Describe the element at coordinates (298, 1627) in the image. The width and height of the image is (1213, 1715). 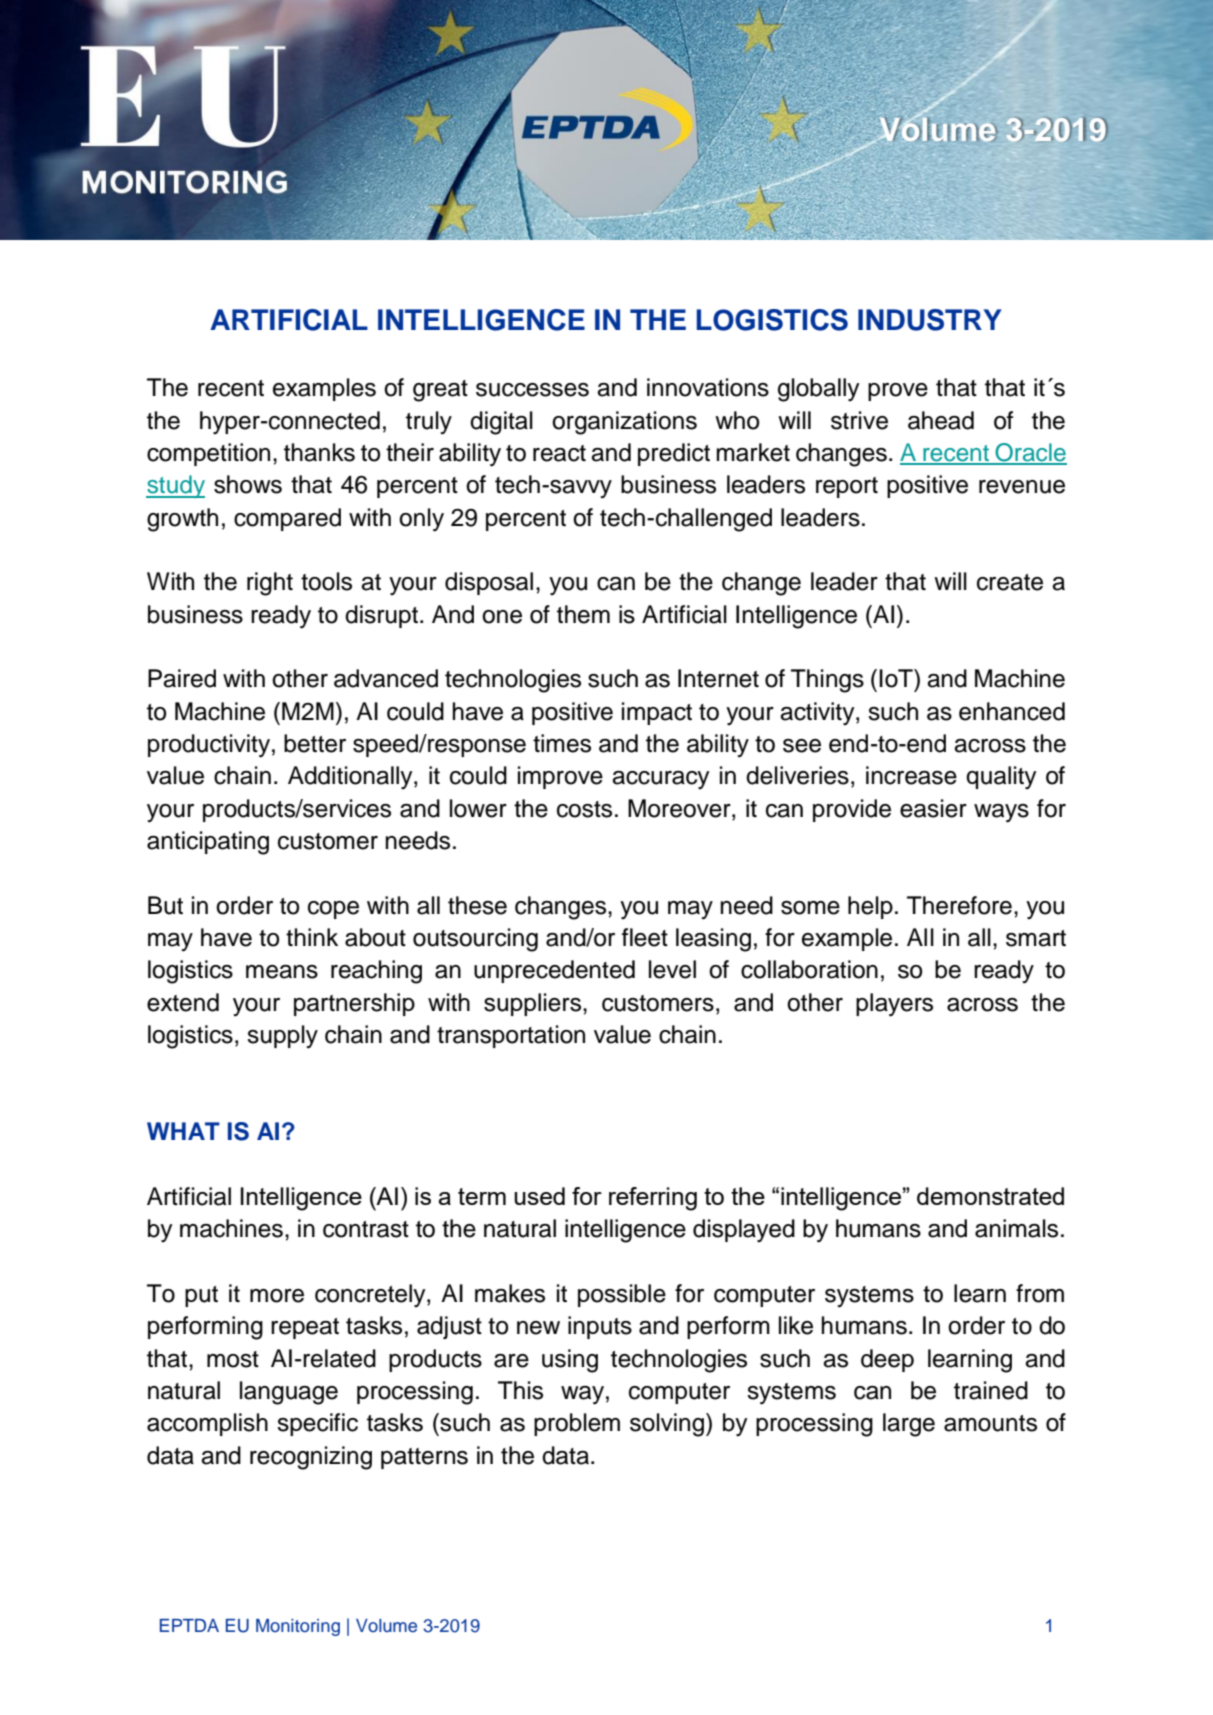
I see `Monitoring` at that location.
